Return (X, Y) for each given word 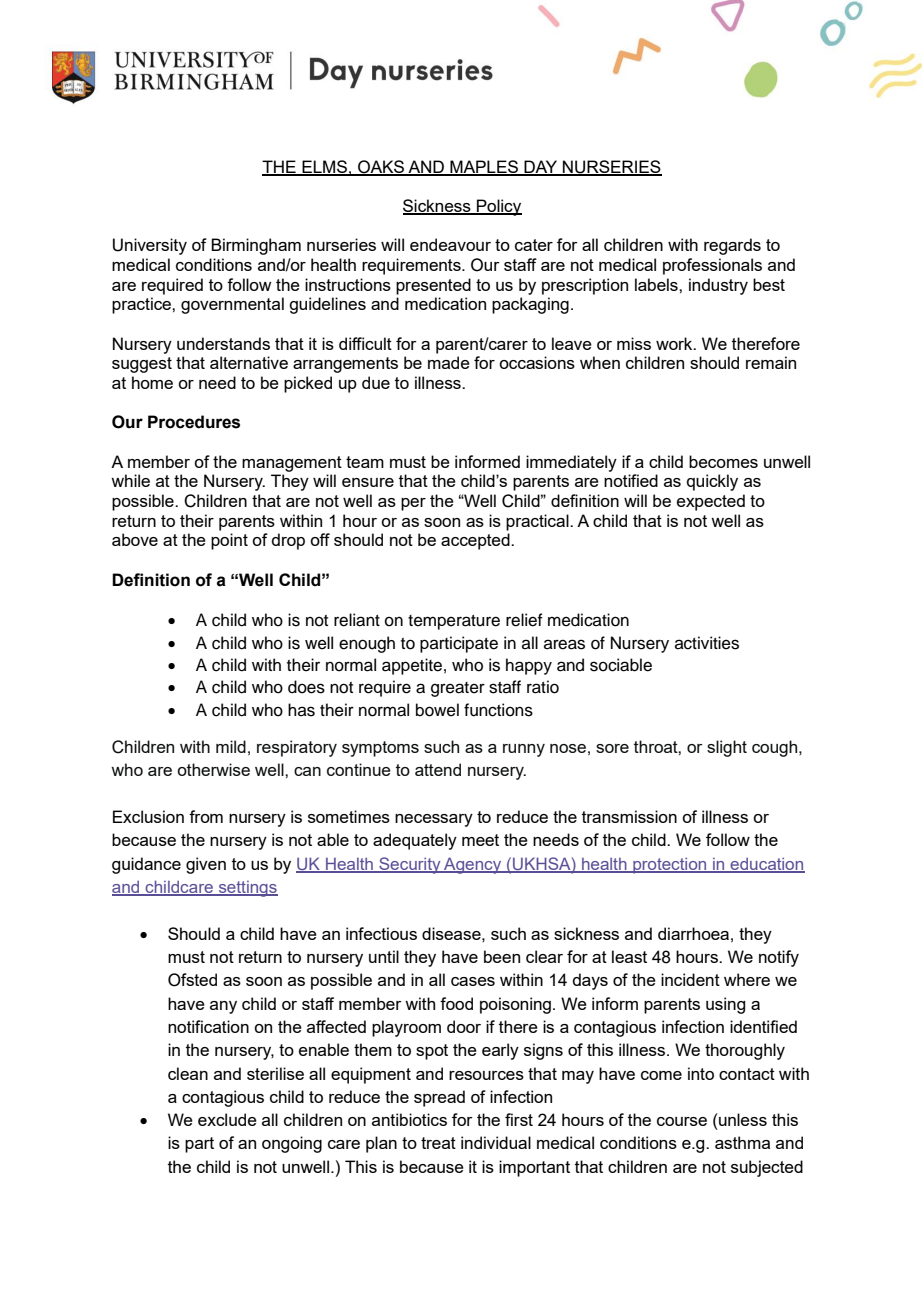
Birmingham (256, 246)
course (682, 1121)
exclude (227, 1119)
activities (707, 643)
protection (670, 866)
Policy (498, 207)
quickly (712, 482)
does (306, 687)
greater (458, 689)
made (449, 362)
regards (732, 246)
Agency (473, 865)
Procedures (194, 422)
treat (438, 1143)
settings (247, 889)
